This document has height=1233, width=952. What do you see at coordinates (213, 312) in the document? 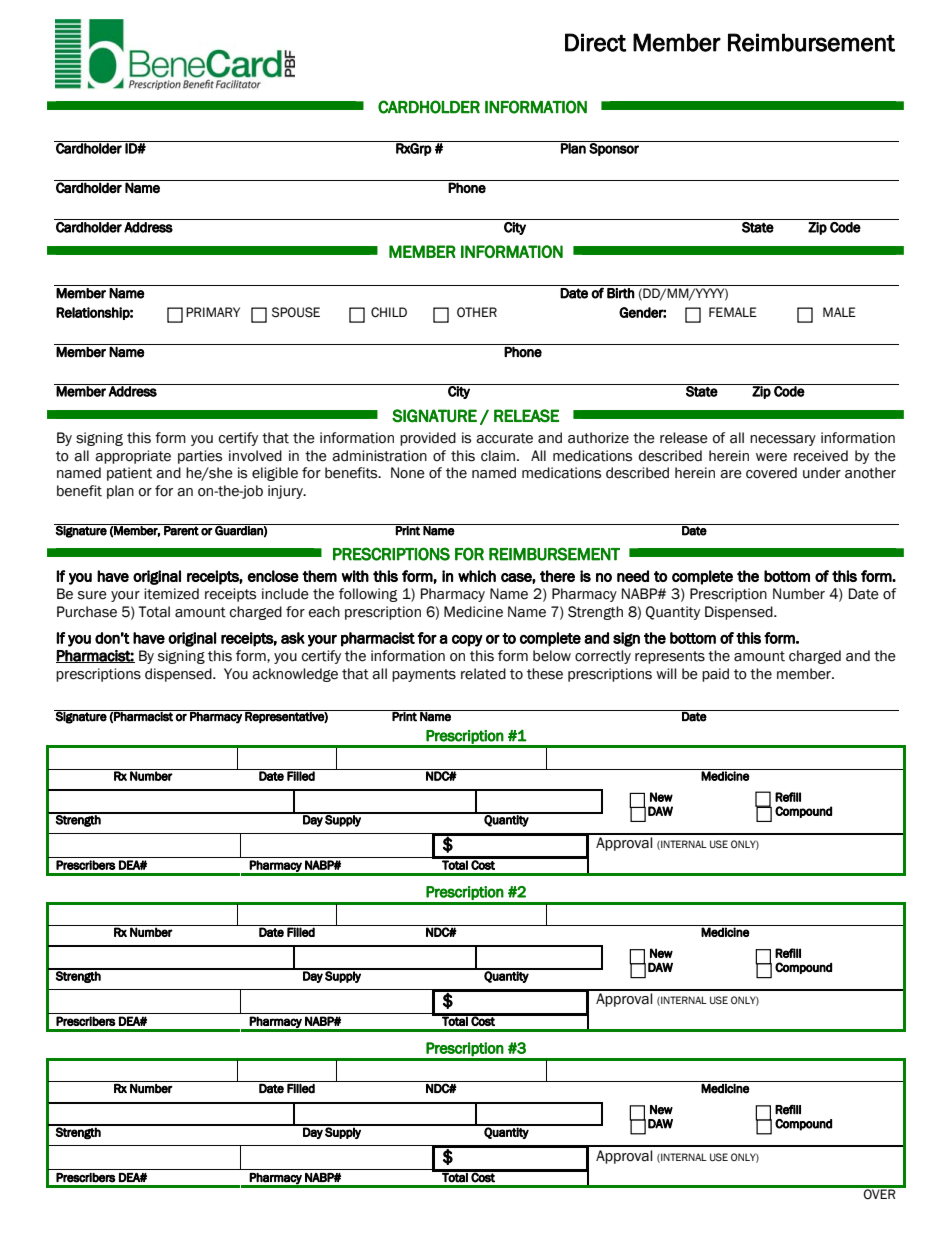
I see `PRIMARY` at bounding box center [213, 312].
